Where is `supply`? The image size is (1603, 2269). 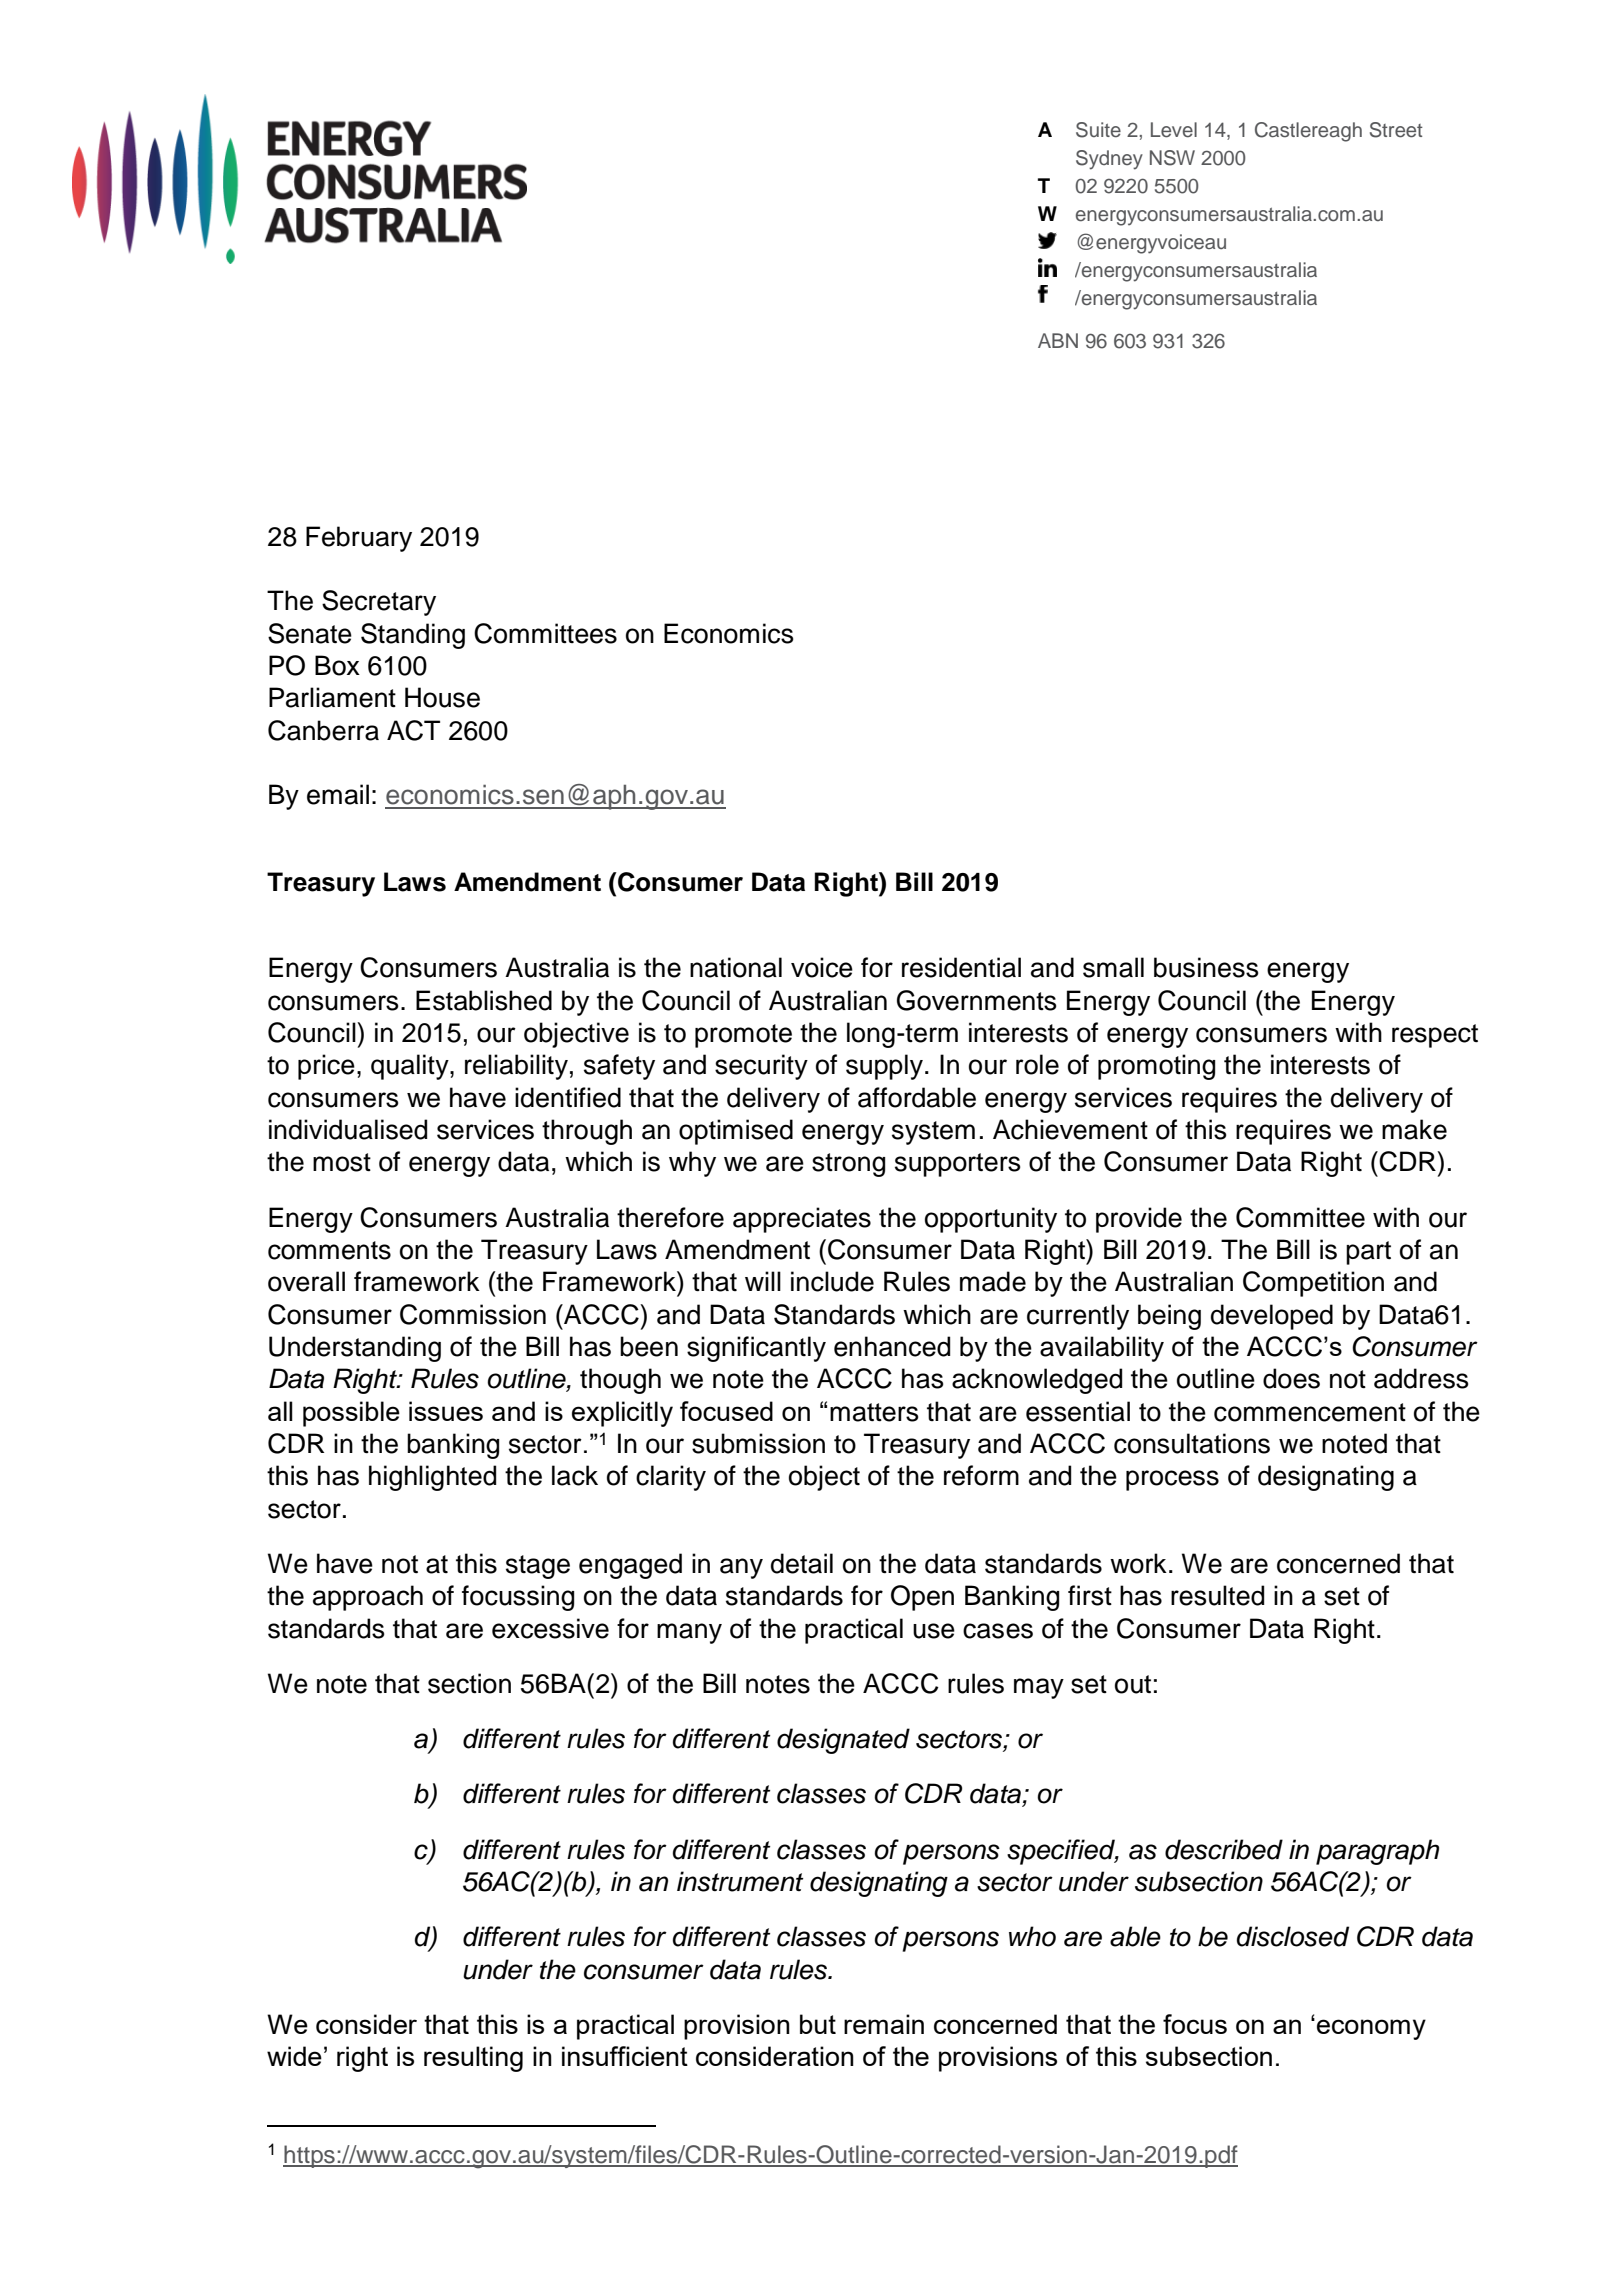 supply is located at coordinates (884, 1067).
